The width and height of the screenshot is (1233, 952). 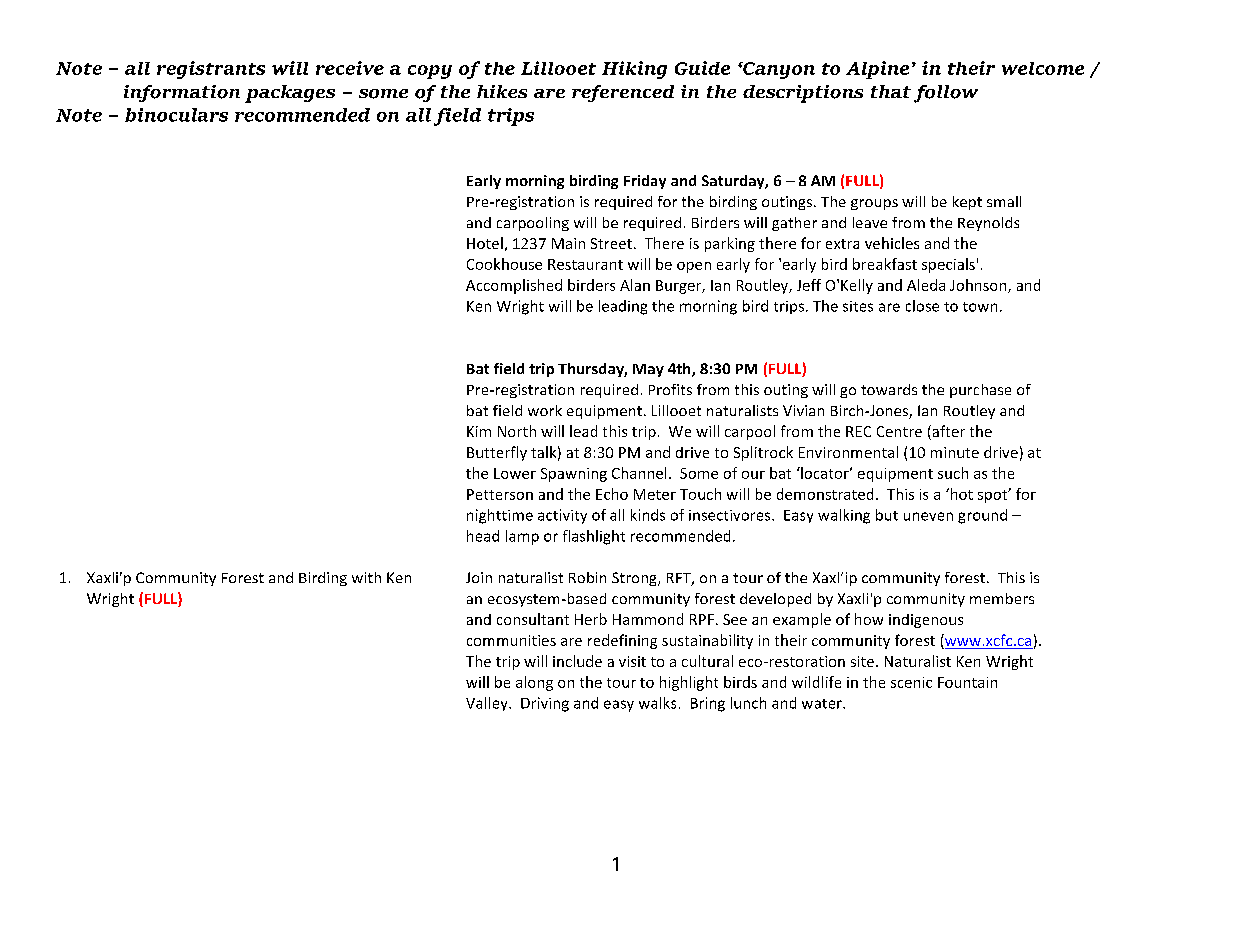 What do you see at coordinates (980, 391) in the screenshot?
I see `purchase` at bounding box center [980, 391].
